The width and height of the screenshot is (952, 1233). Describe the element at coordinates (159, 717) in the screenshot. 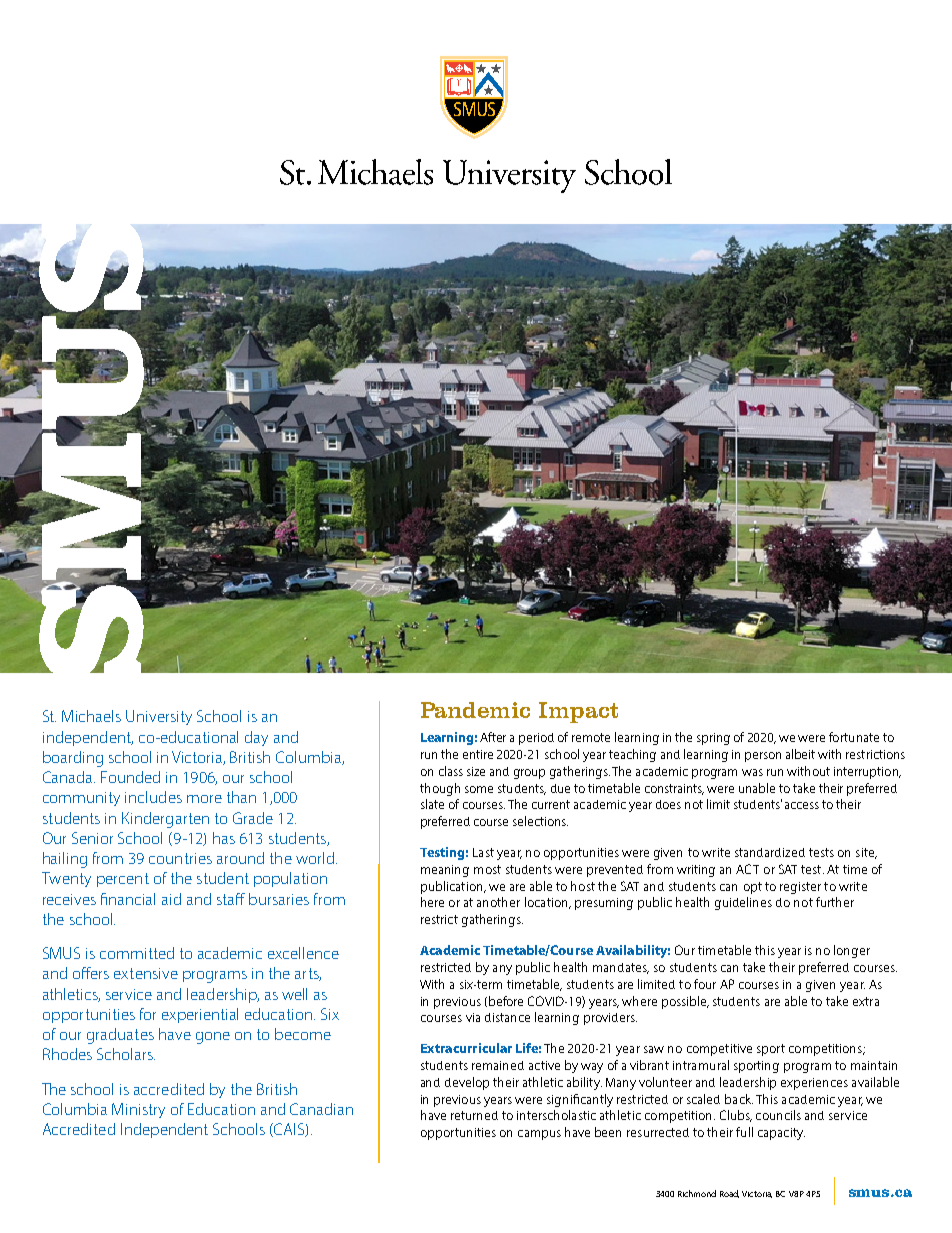

I see `University` at that location.
